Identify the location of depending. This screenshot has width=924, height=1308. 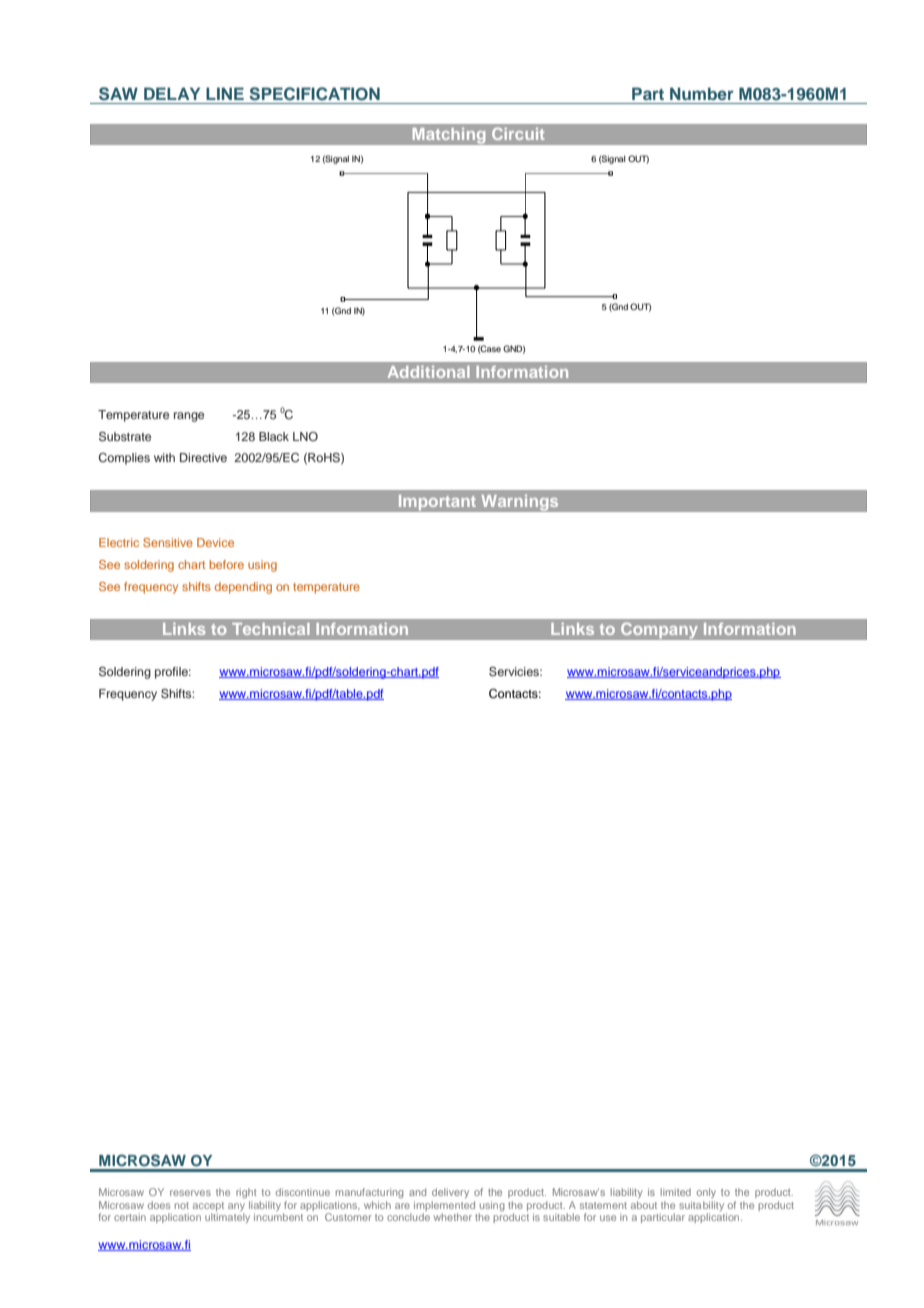
(243, 588).
